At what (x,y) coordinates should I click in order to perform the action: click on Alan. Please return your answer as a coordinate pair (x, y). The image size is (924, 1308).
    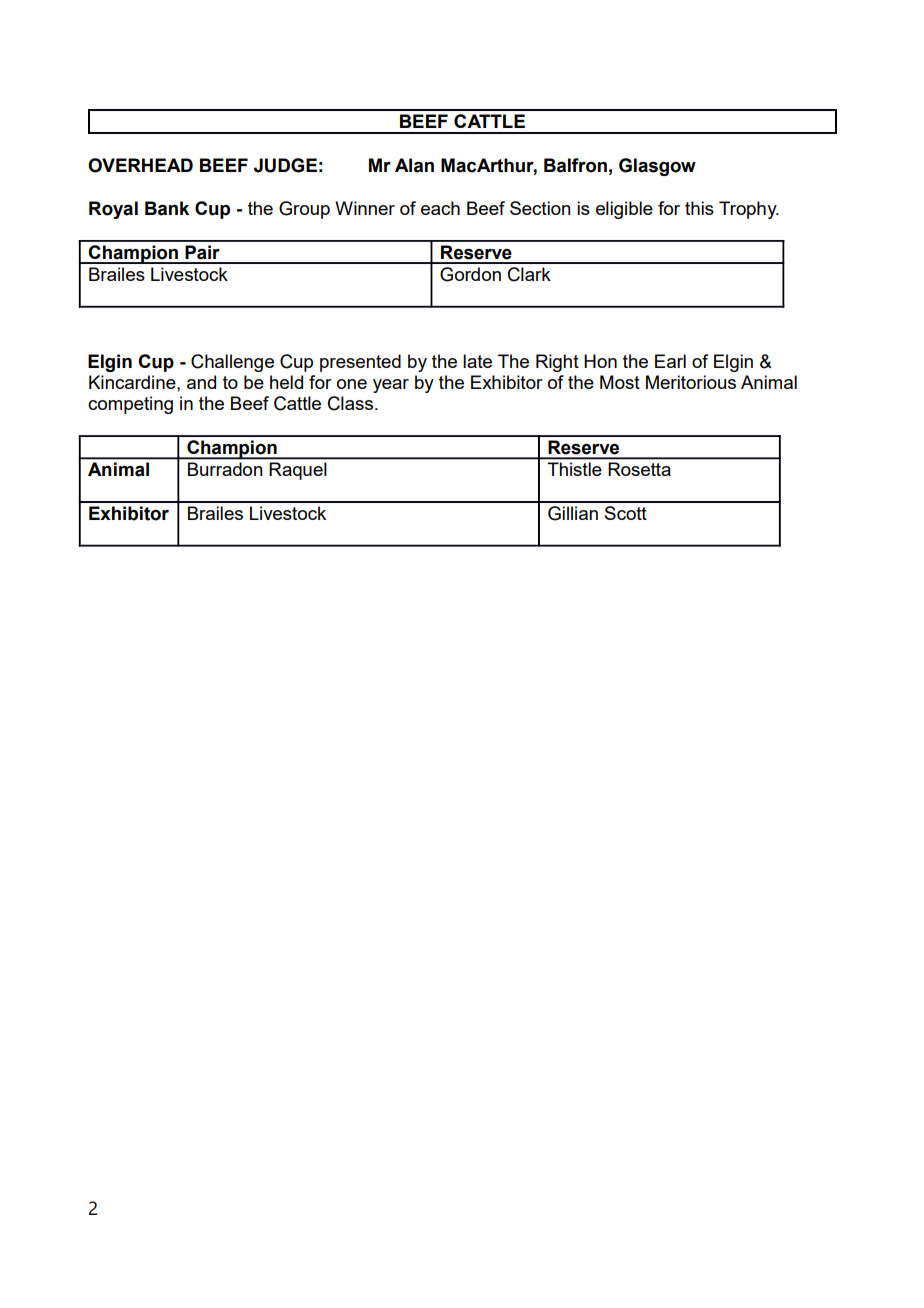
    Looking at the image, I should click on (414, 165).
